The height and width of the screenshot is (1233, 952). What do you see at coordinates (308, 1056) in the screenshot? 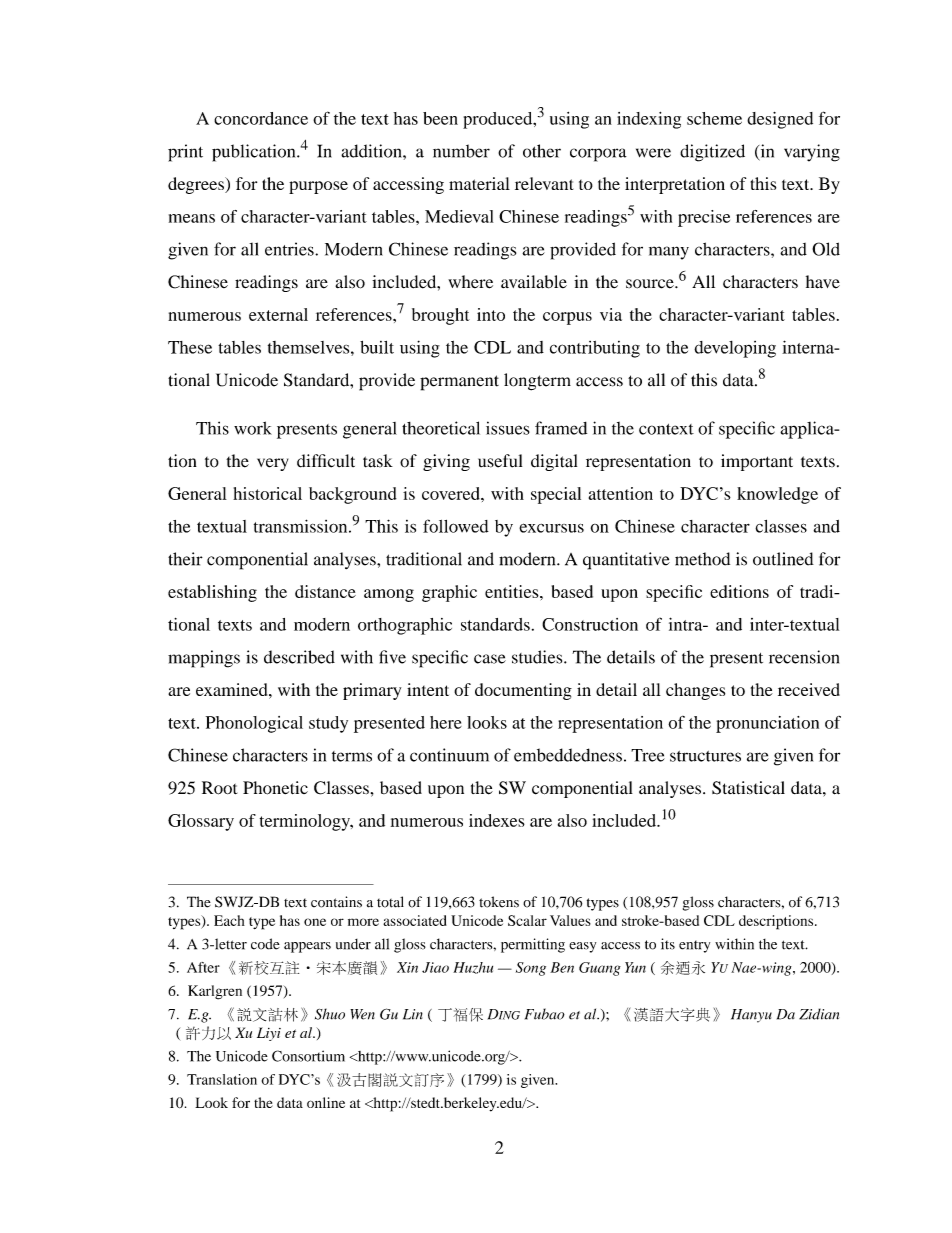
I see `Consortium` at bounding box center [308, 1056].
